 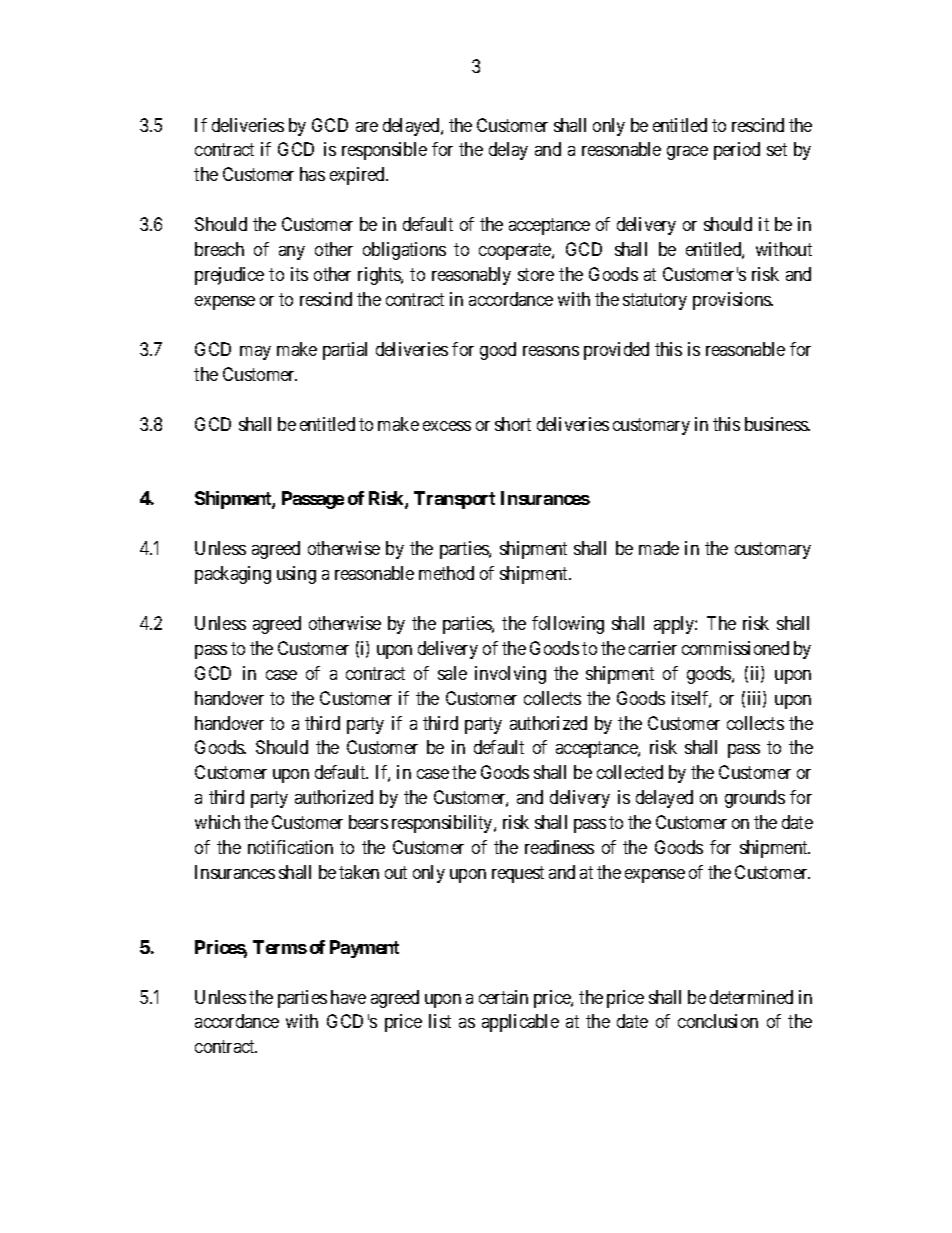 I want to click on method, so click(x=446, y=573).
